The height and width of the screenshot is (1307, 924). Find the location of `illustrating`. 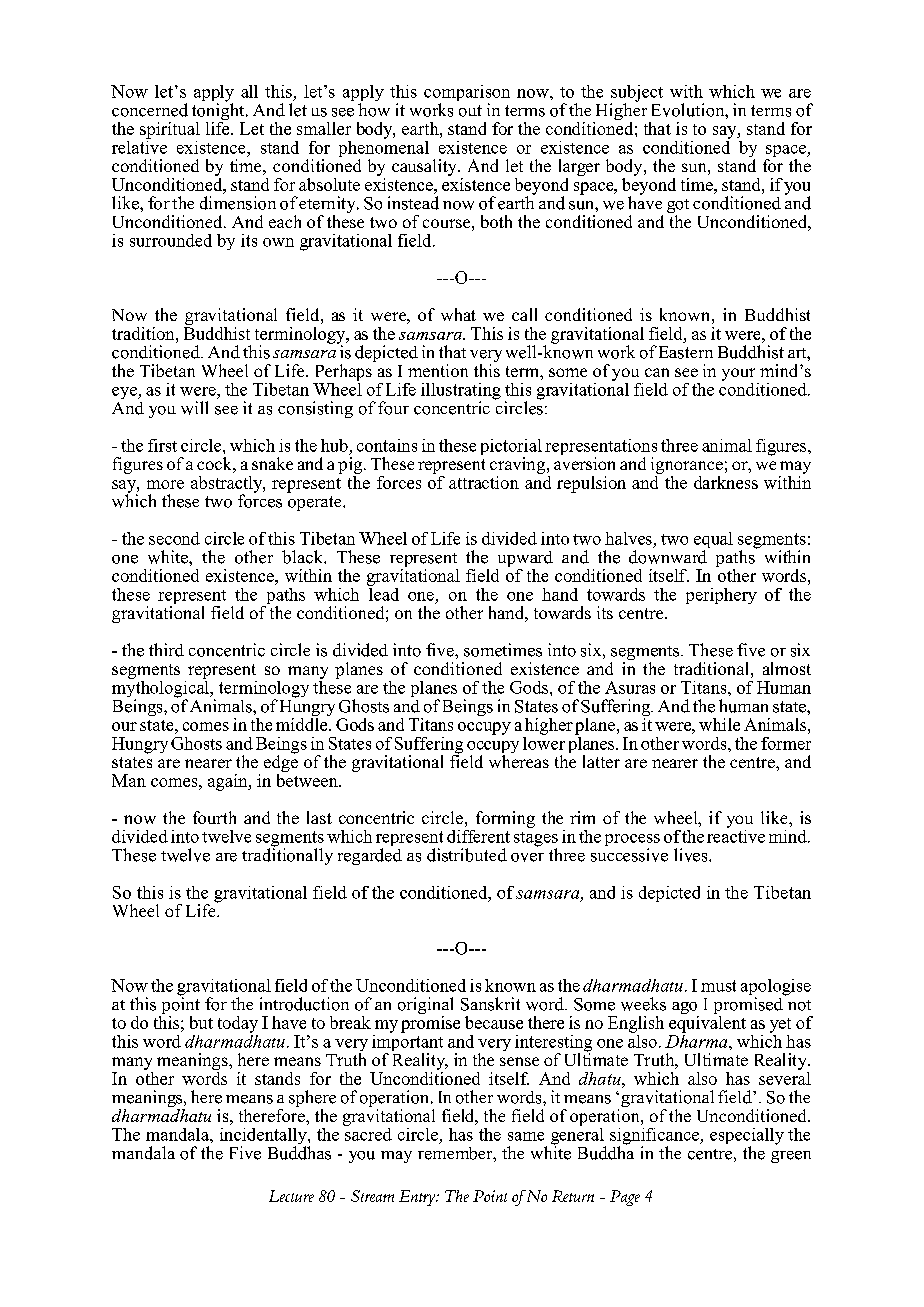

illustrating is located at coordinates (461, 392).
